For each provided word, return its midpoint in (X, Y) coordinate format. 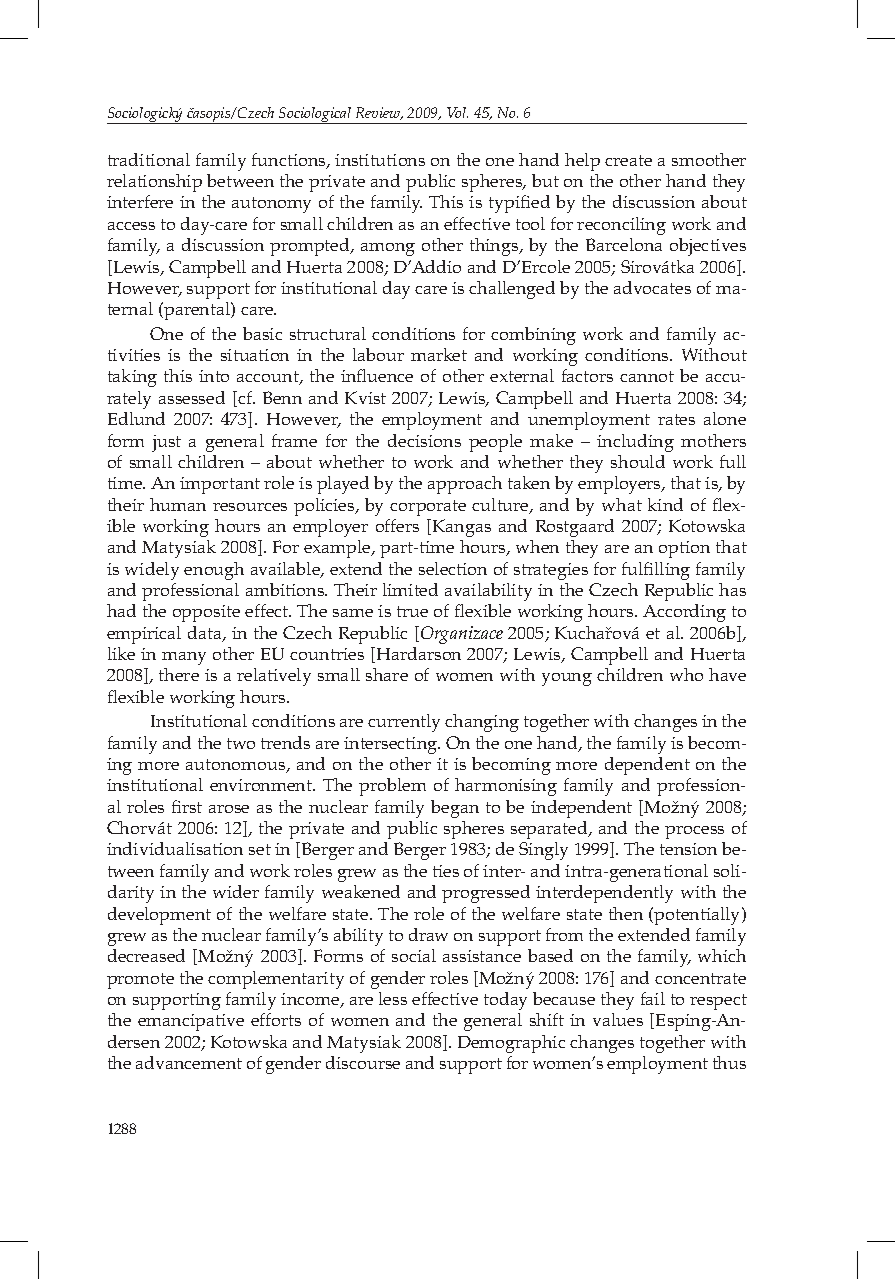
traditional (149, 159)
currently (404, 723)
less (393, 998)
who (686, 674)
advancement (189, 1062)
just (166, 443)
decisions (424, 440)
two (241, 743)
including (635, 443)
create (628, 160)
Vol (457, 112)
